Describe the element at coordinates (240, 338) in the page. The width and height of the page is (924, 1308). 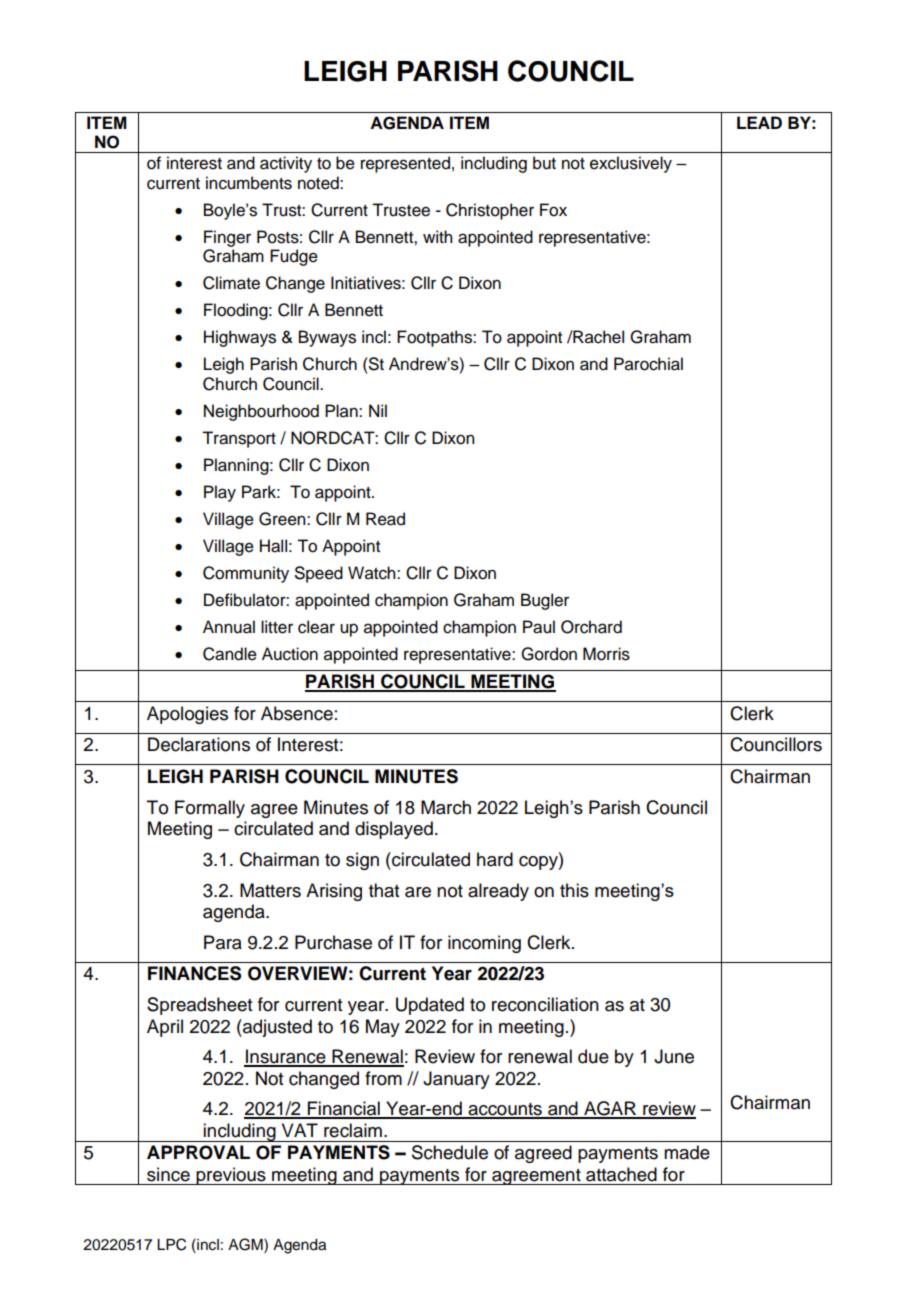
I see `Highways` at that location.
